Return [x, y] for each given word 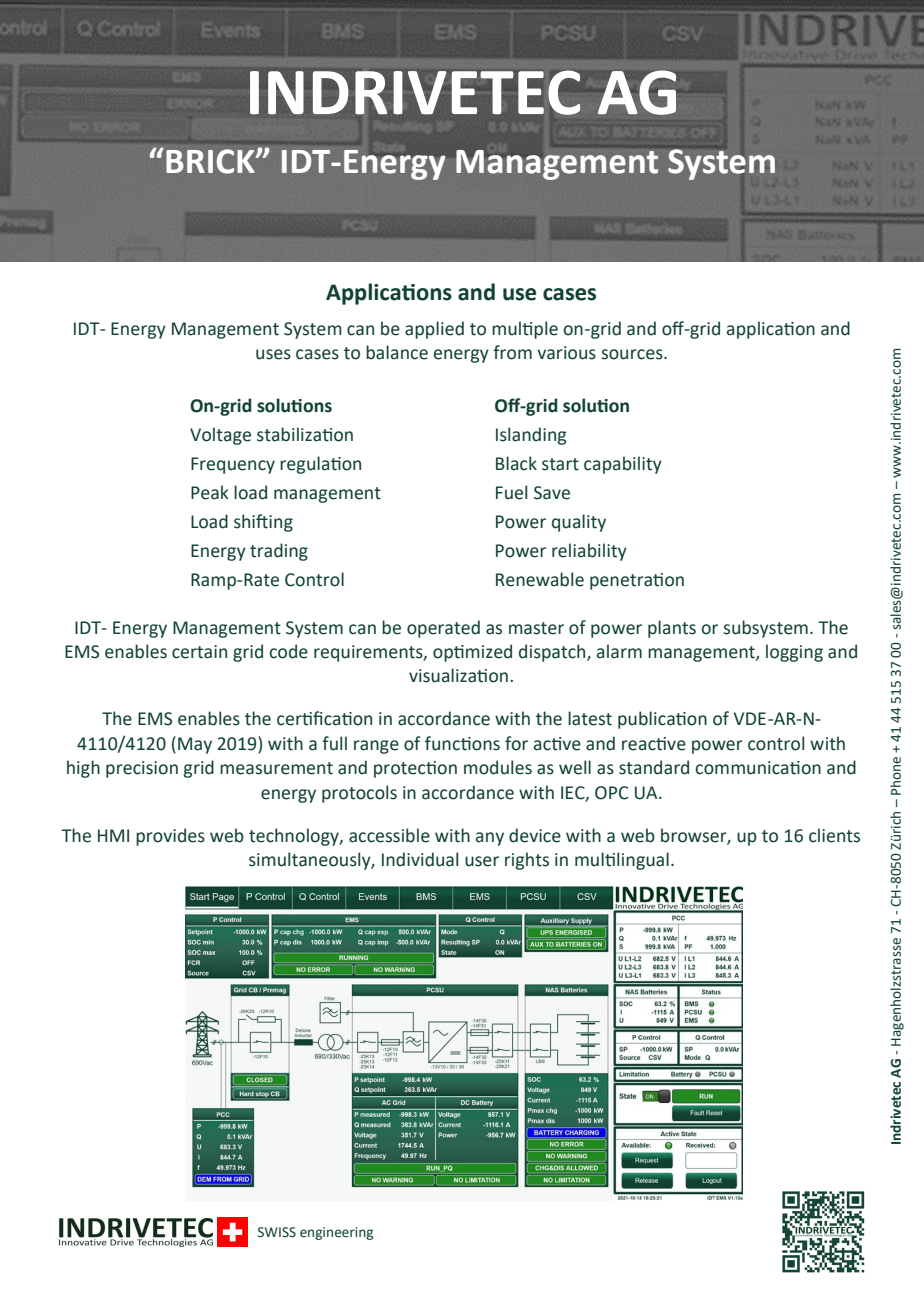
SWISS [277, 1232]
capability [623, 465]
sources [633, 354]
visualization [458, 675]
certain [199, 652]
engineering [336, 1233]
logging [794, 653]
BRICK [211, 161]
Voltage [220, 436]
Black [516, 463]
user [482, 861]
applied [434, 330]
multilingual [622, 861]
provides [170, 837]
